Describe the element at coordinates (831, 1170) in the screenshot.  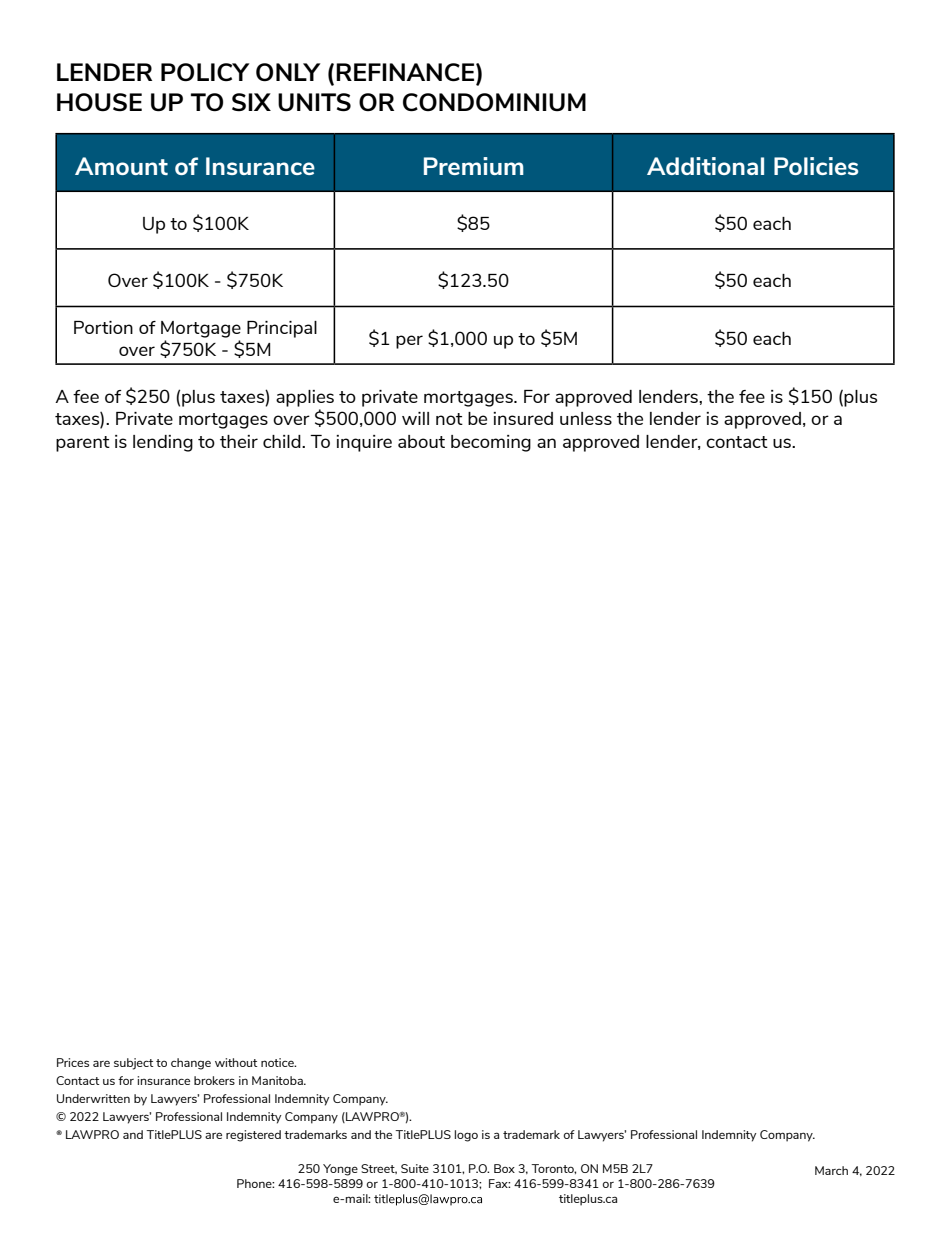
I see `March` at that location.
